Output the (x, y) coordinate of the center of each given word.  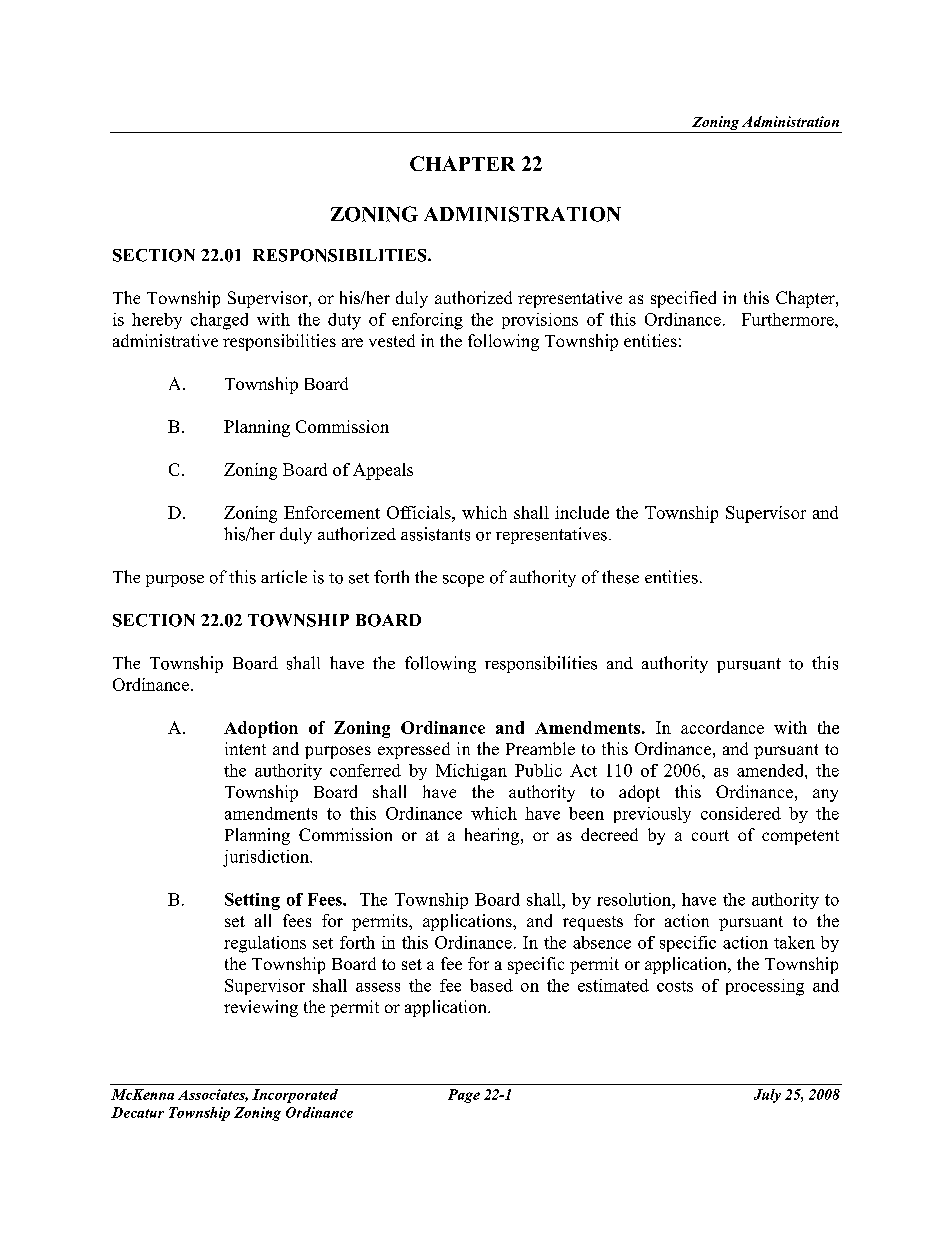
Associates (213, 1095)
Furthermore (789, 319)
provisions (540, 321)
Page (464, 1096)
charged (219, 321)
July (767, 1096)
